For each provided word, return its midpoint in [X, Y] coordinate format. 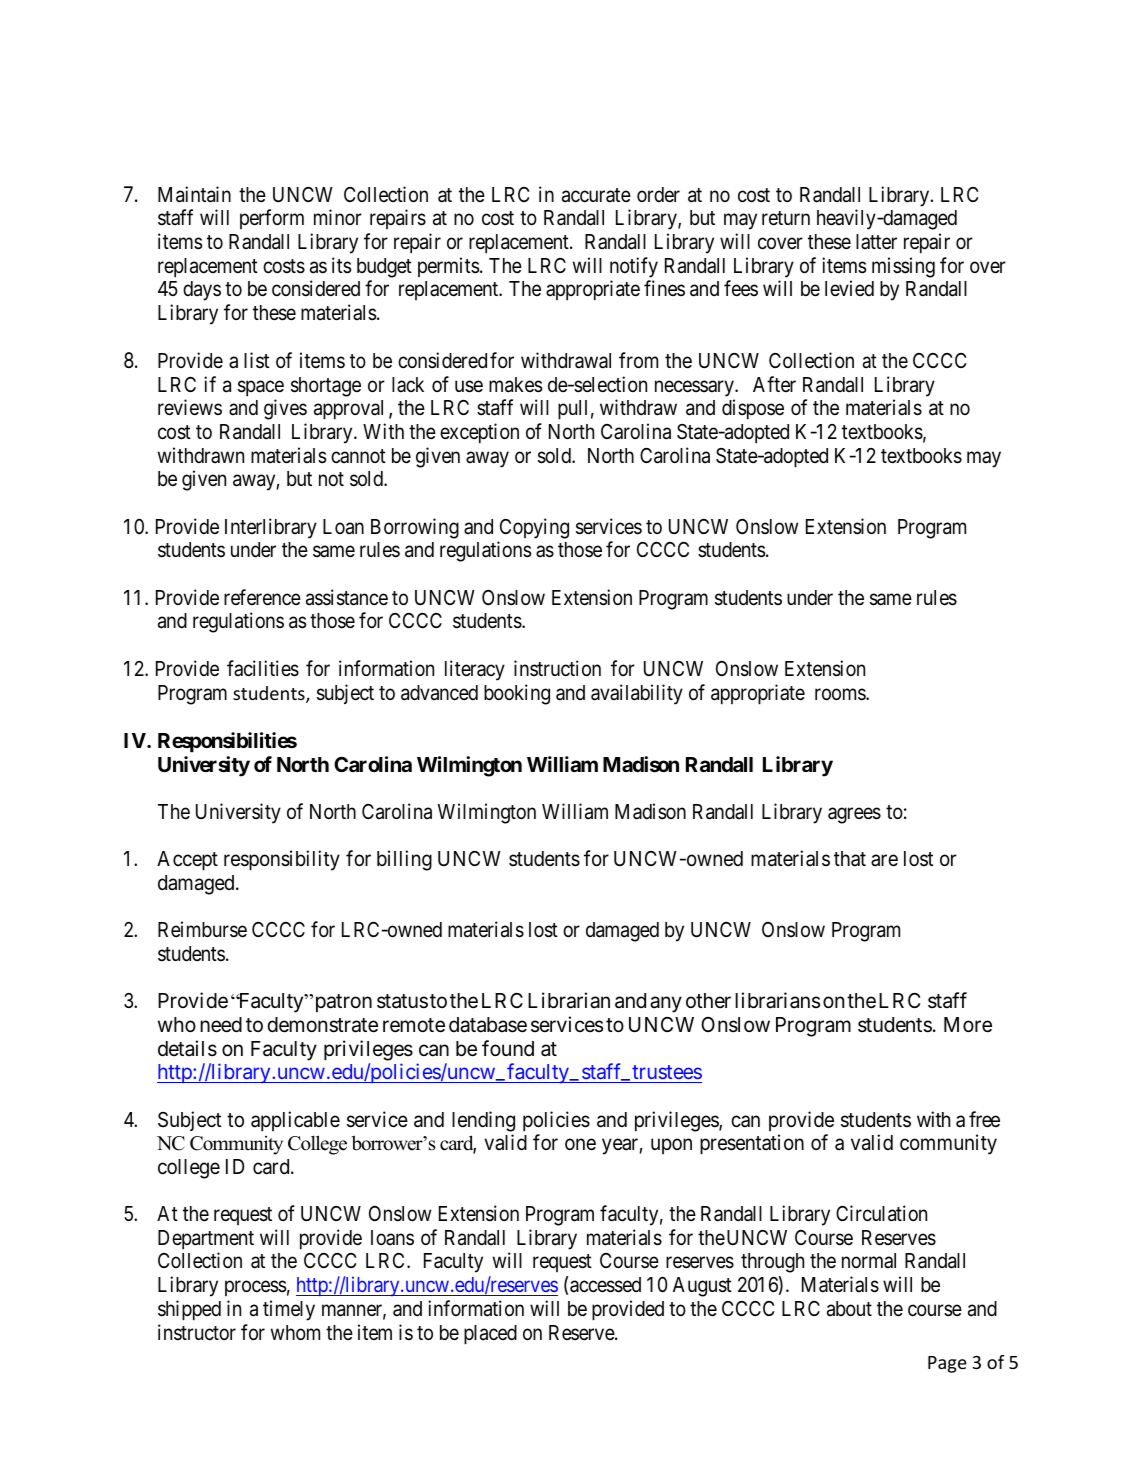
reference [262, 597]
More [968, 1025]
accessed [605, 1285]
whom [295, 1332]
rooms [841, 694]
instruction [557, 668]
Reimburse [202, 929]
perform [272, 219]
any [666, 1005]
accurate [596, 195]
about [849, 1309]
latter [876, 241]
